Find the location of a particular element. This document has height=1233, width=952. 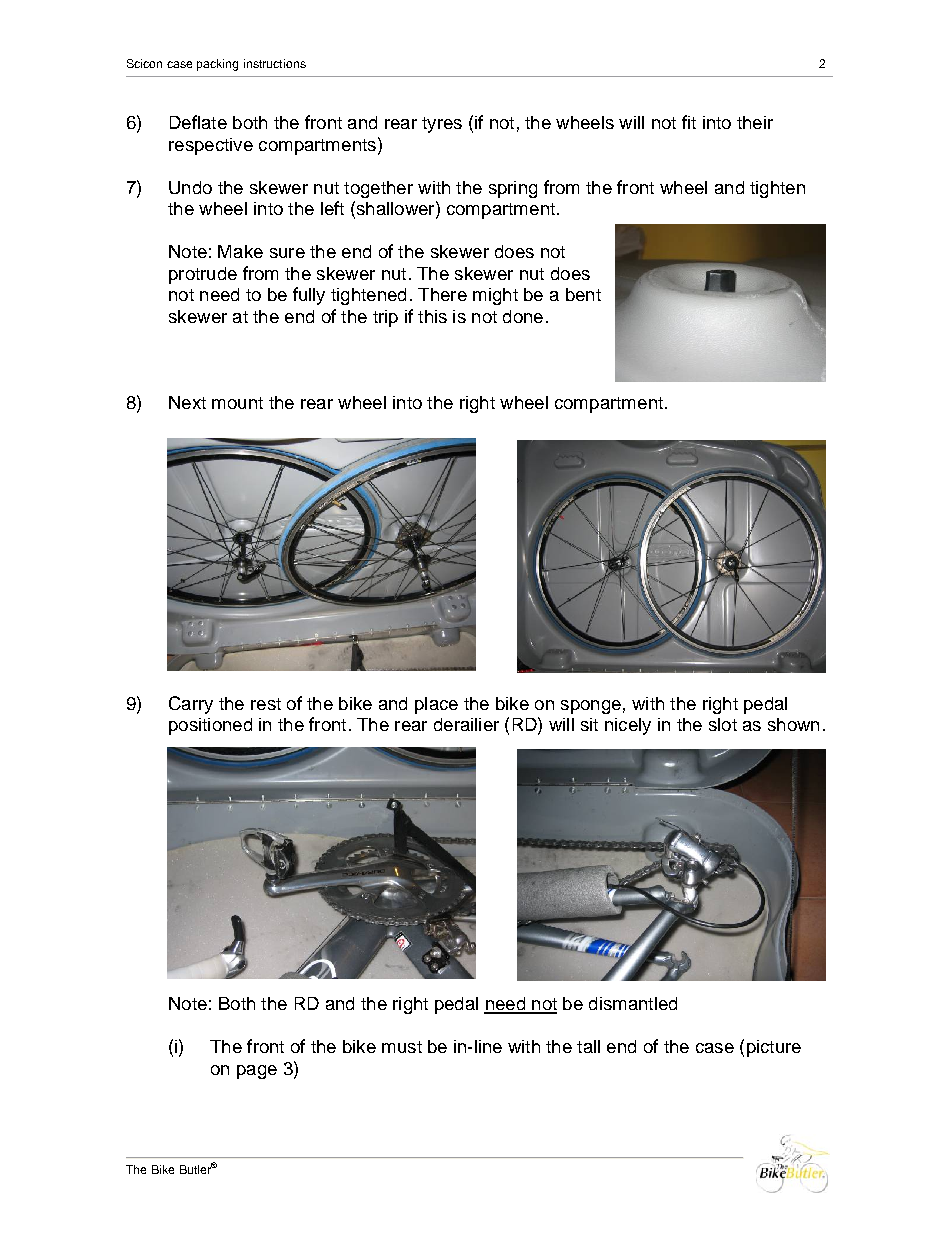

fit is located at coordinates (689, 122).
